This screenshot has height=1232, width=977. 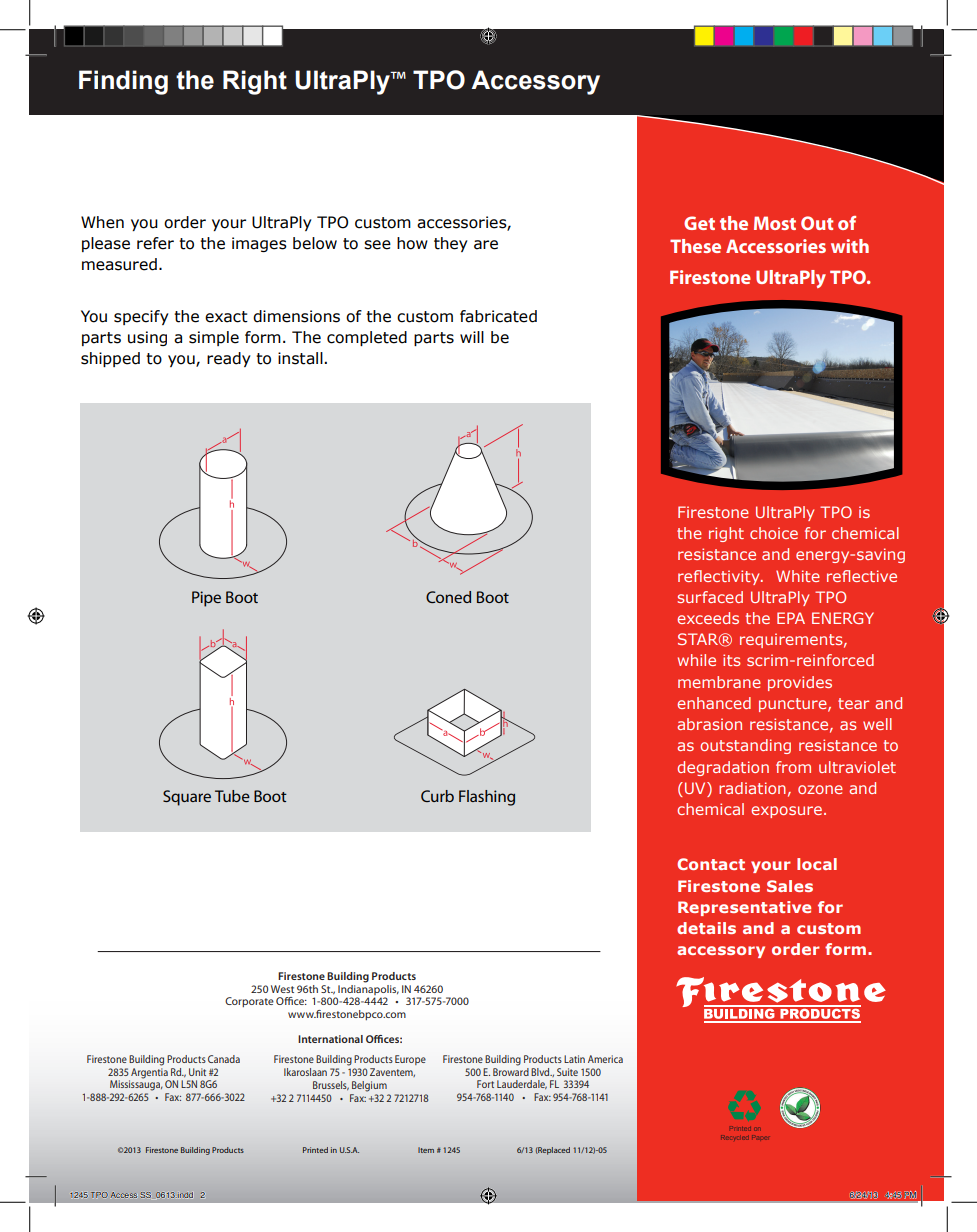 I want to click on Most, so click(x=775, y=223).
